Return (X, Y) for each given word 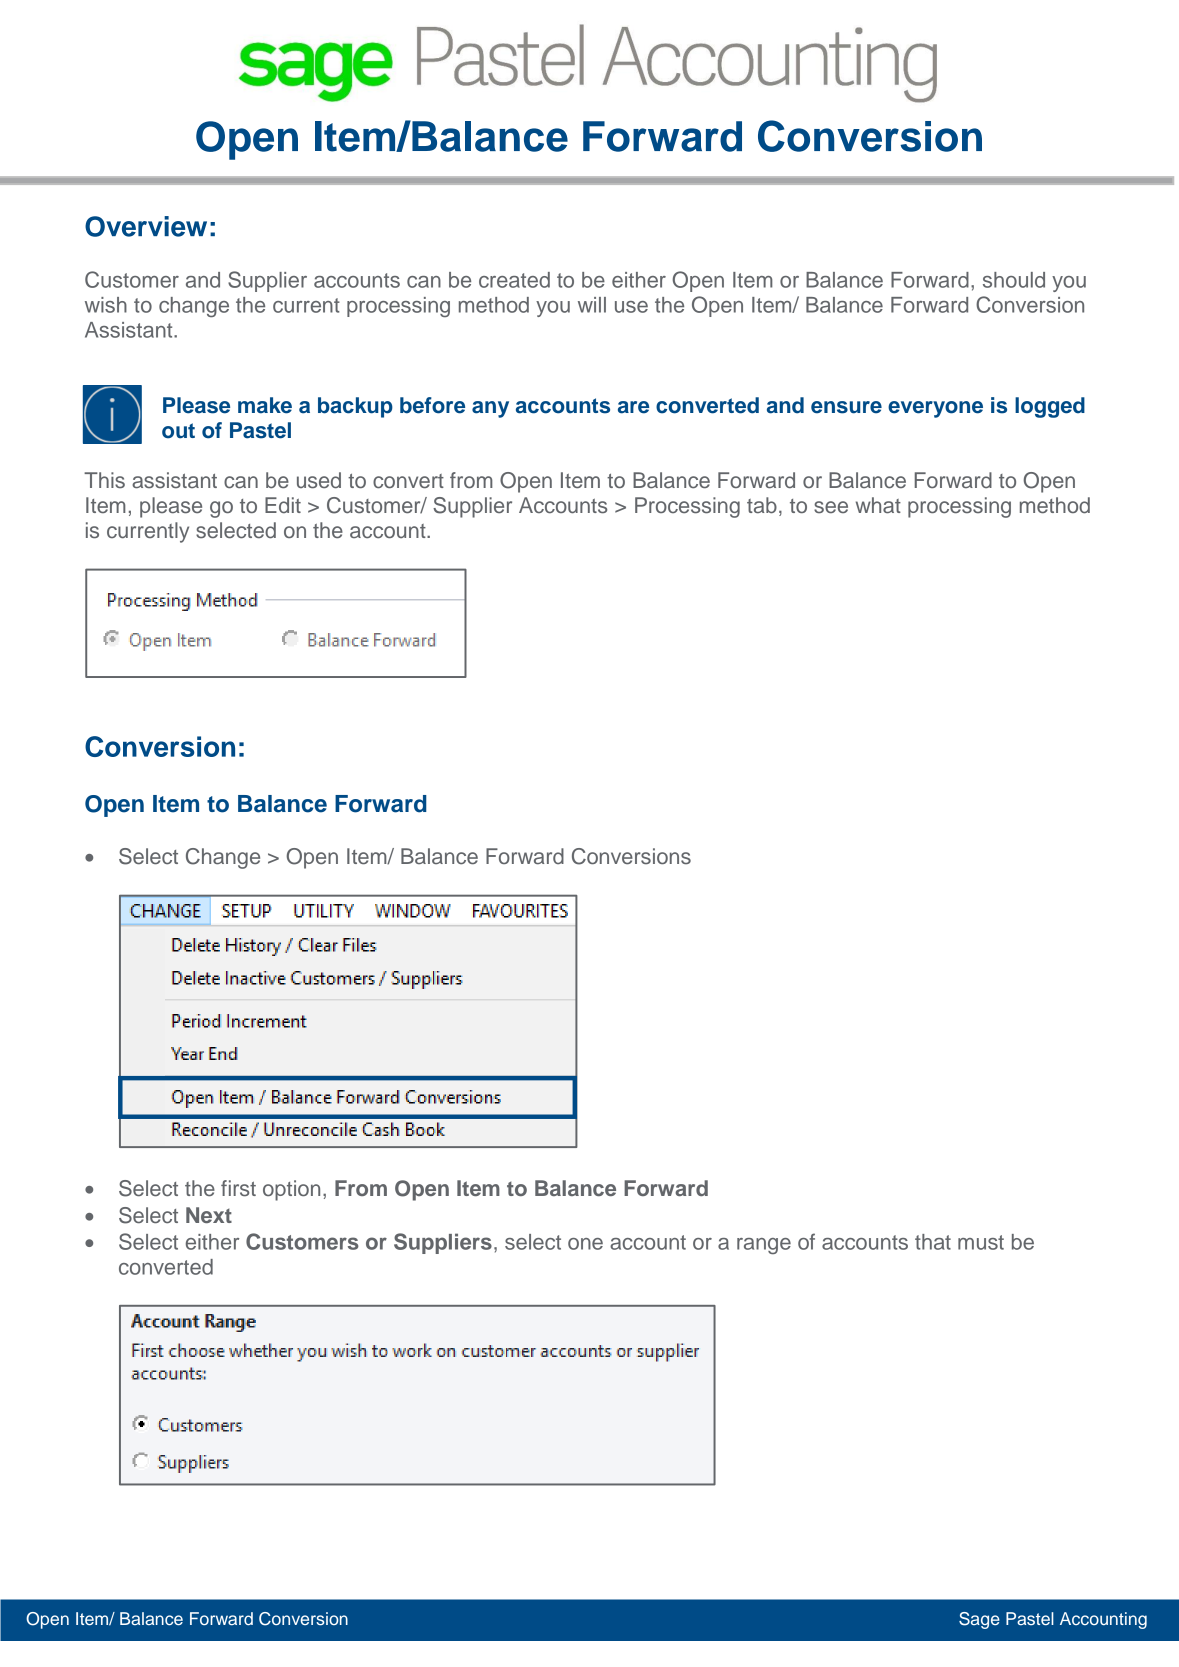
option (291, 1190)
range (764, 1246)
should (1014, 280)
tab (762, 505)
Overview (146, 226)
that (933, 1242)
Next (209, 1215)
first (238, 1188)
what (878, 505)
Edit (283, 505)
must (981, 1242)
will (592, 305)
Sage (979, 1620)
